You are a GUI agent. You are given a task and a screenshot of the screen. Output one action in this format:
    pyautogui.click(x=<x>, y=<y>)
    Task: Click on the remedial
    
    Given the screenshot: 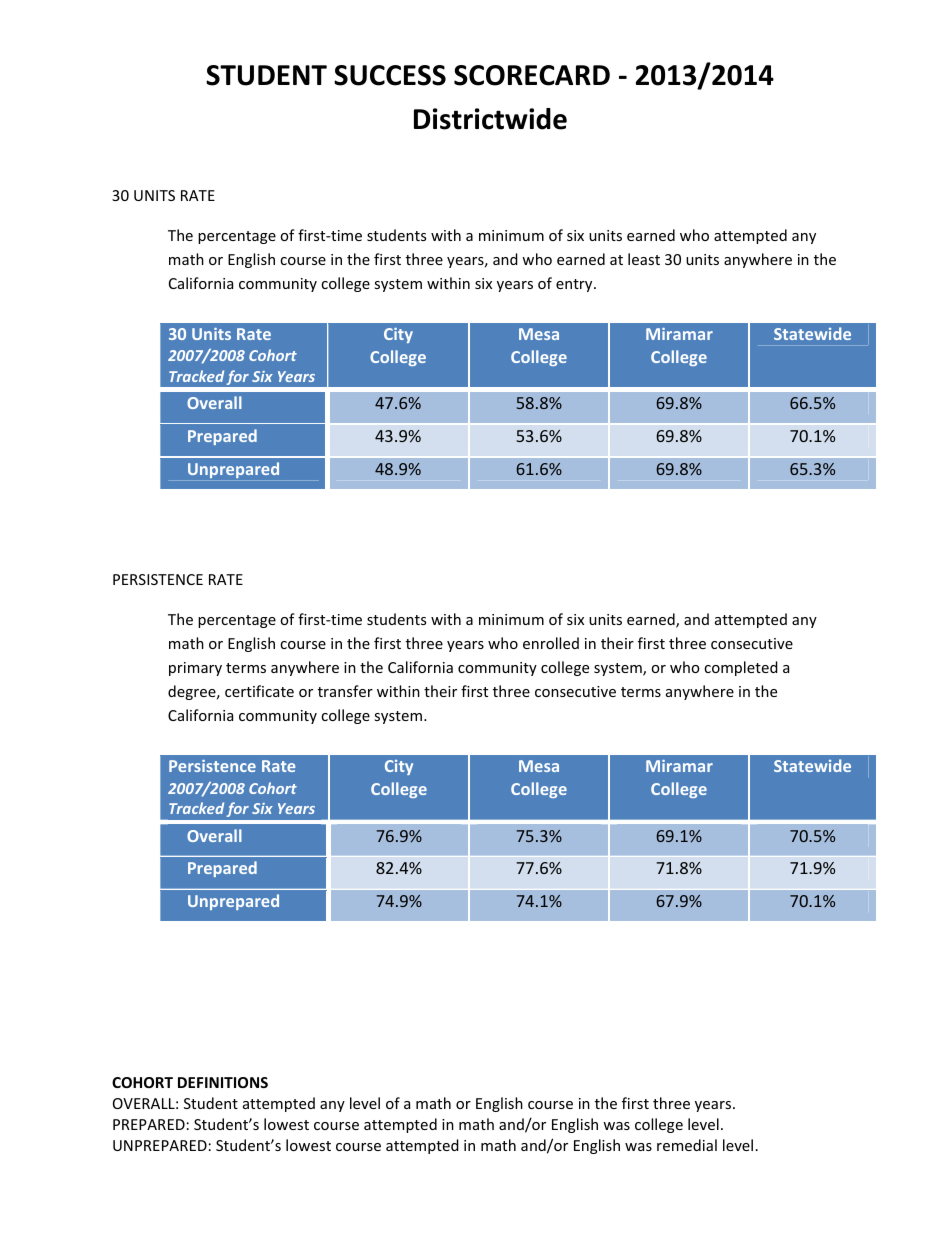 What is the action you would take?
    pyautogui.click(x=687, y=1145)
